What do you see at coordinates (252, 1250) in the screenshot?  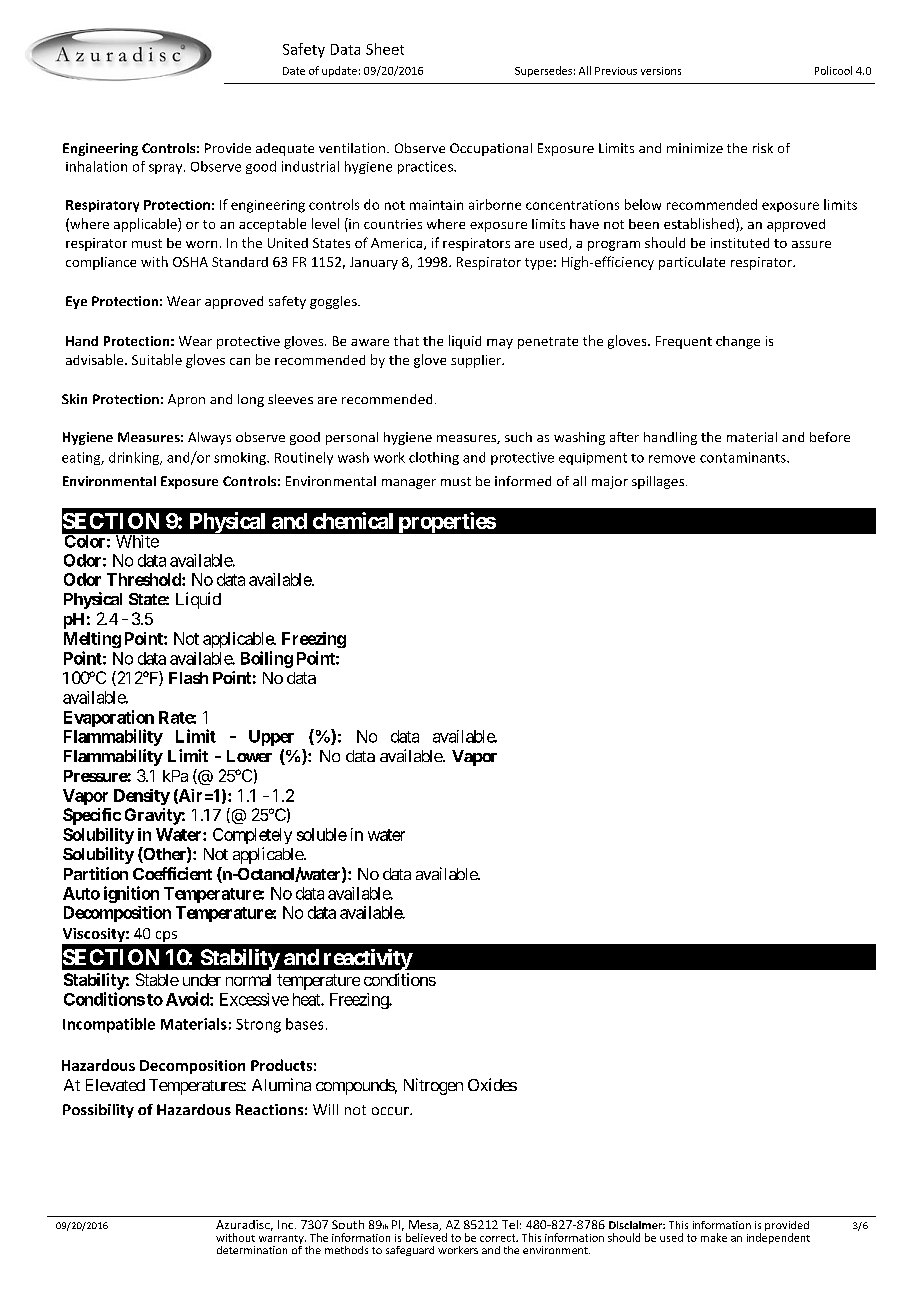 I see `determination` at bounding box center [252, 1250].
